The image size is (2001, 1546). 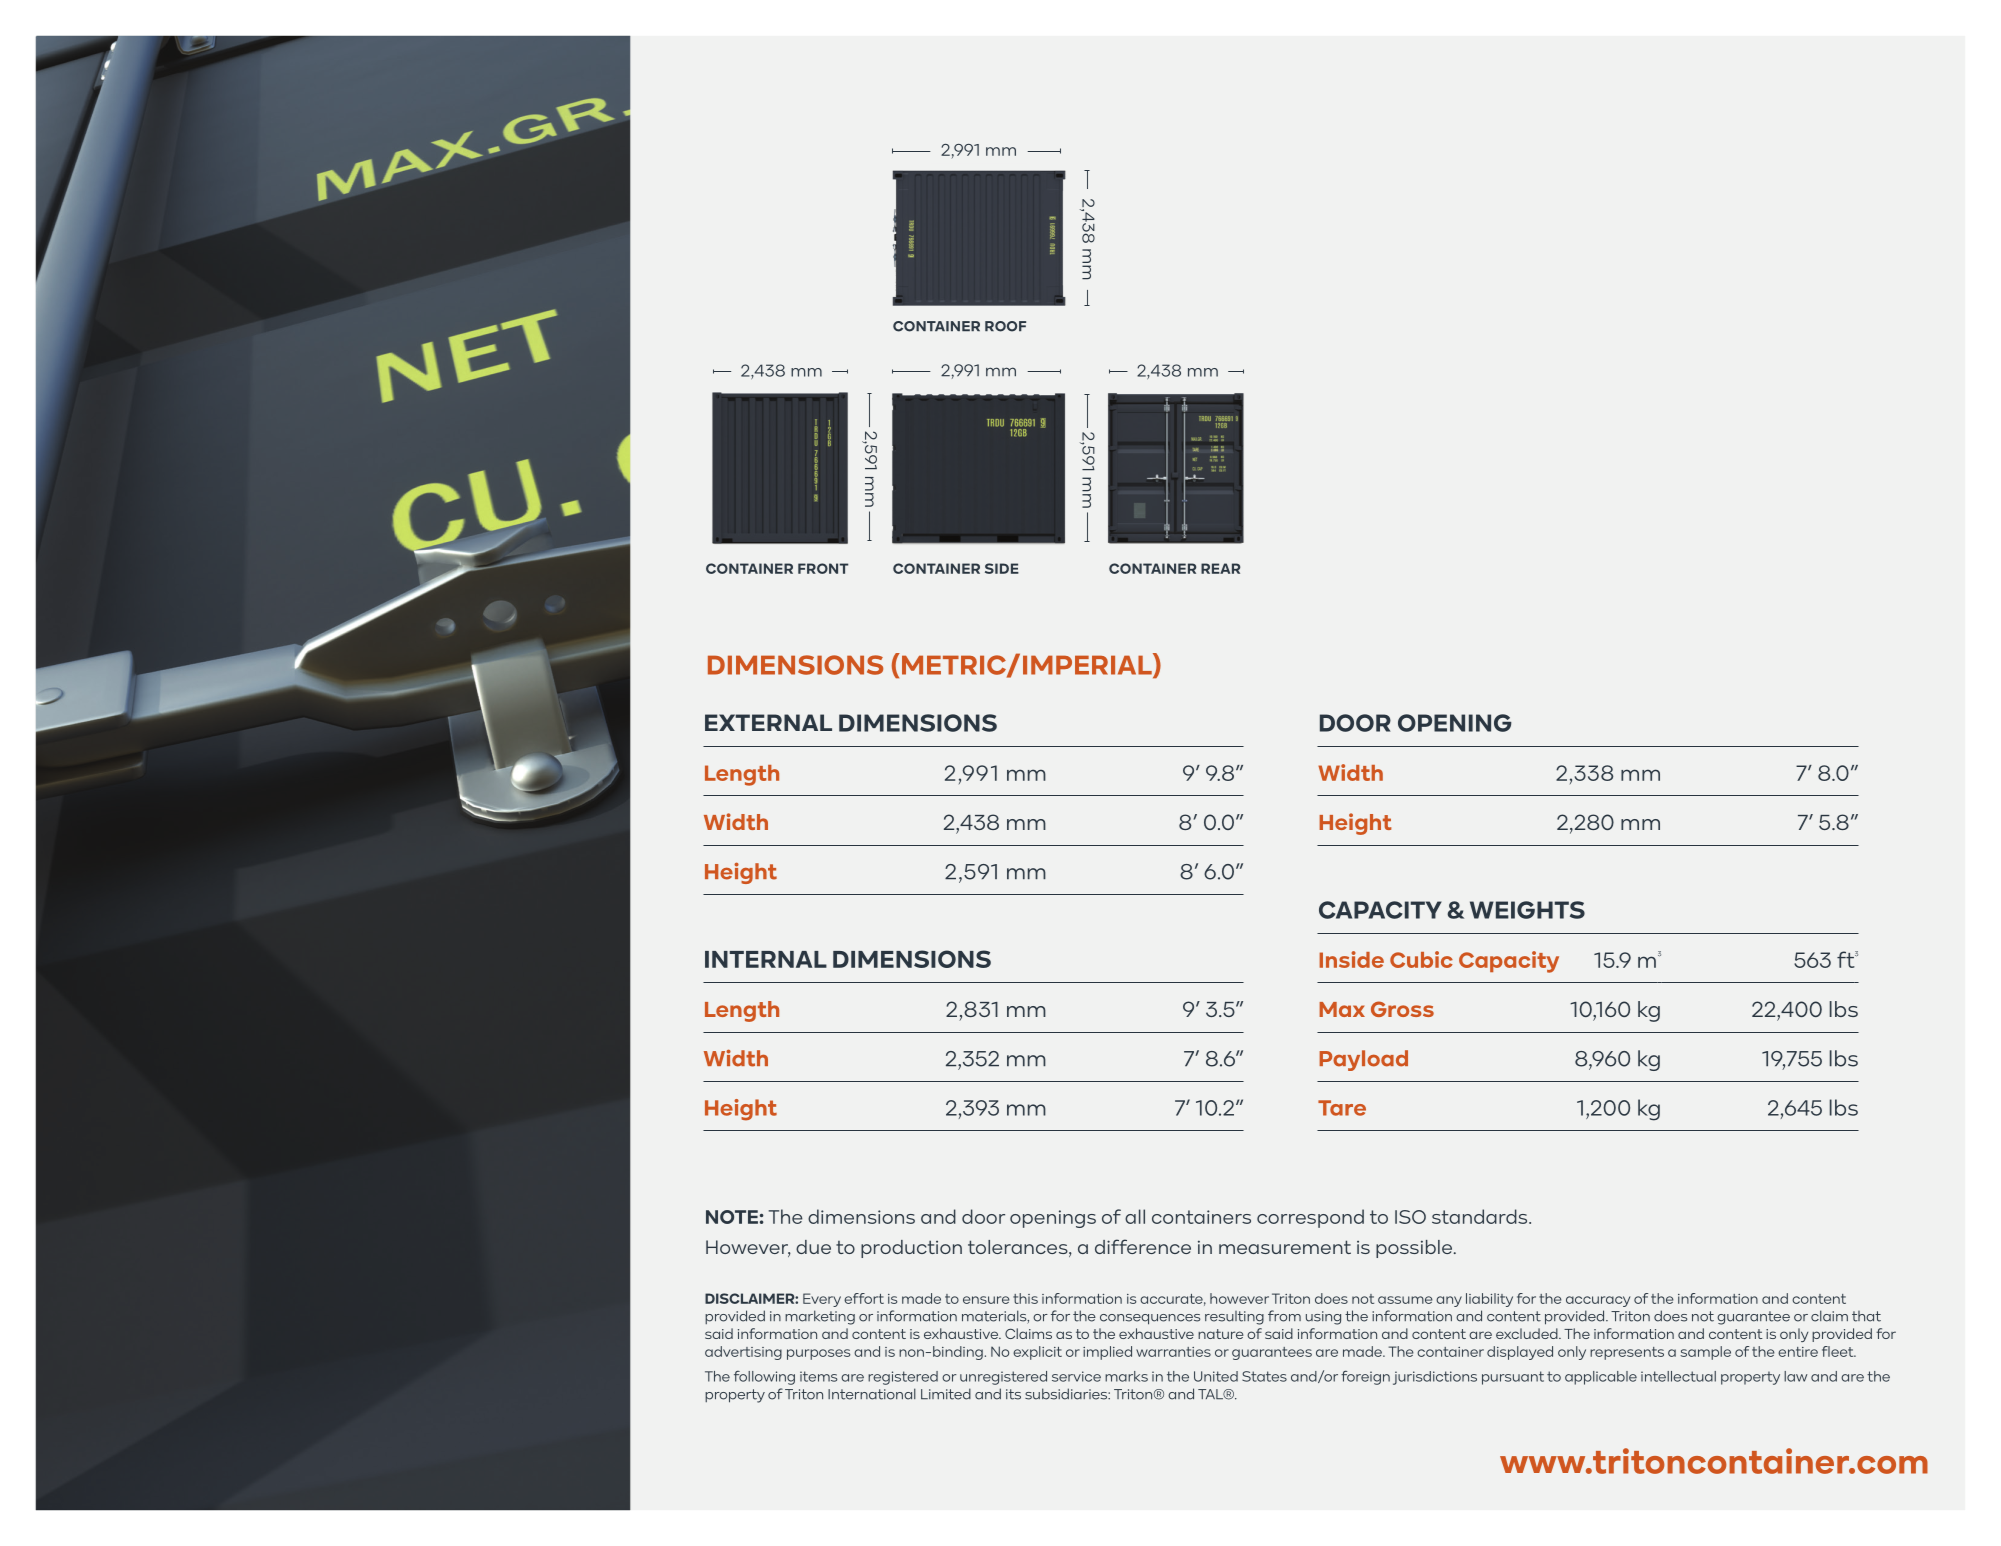 I want to click on purposes, so click(x=818, y=1354).
